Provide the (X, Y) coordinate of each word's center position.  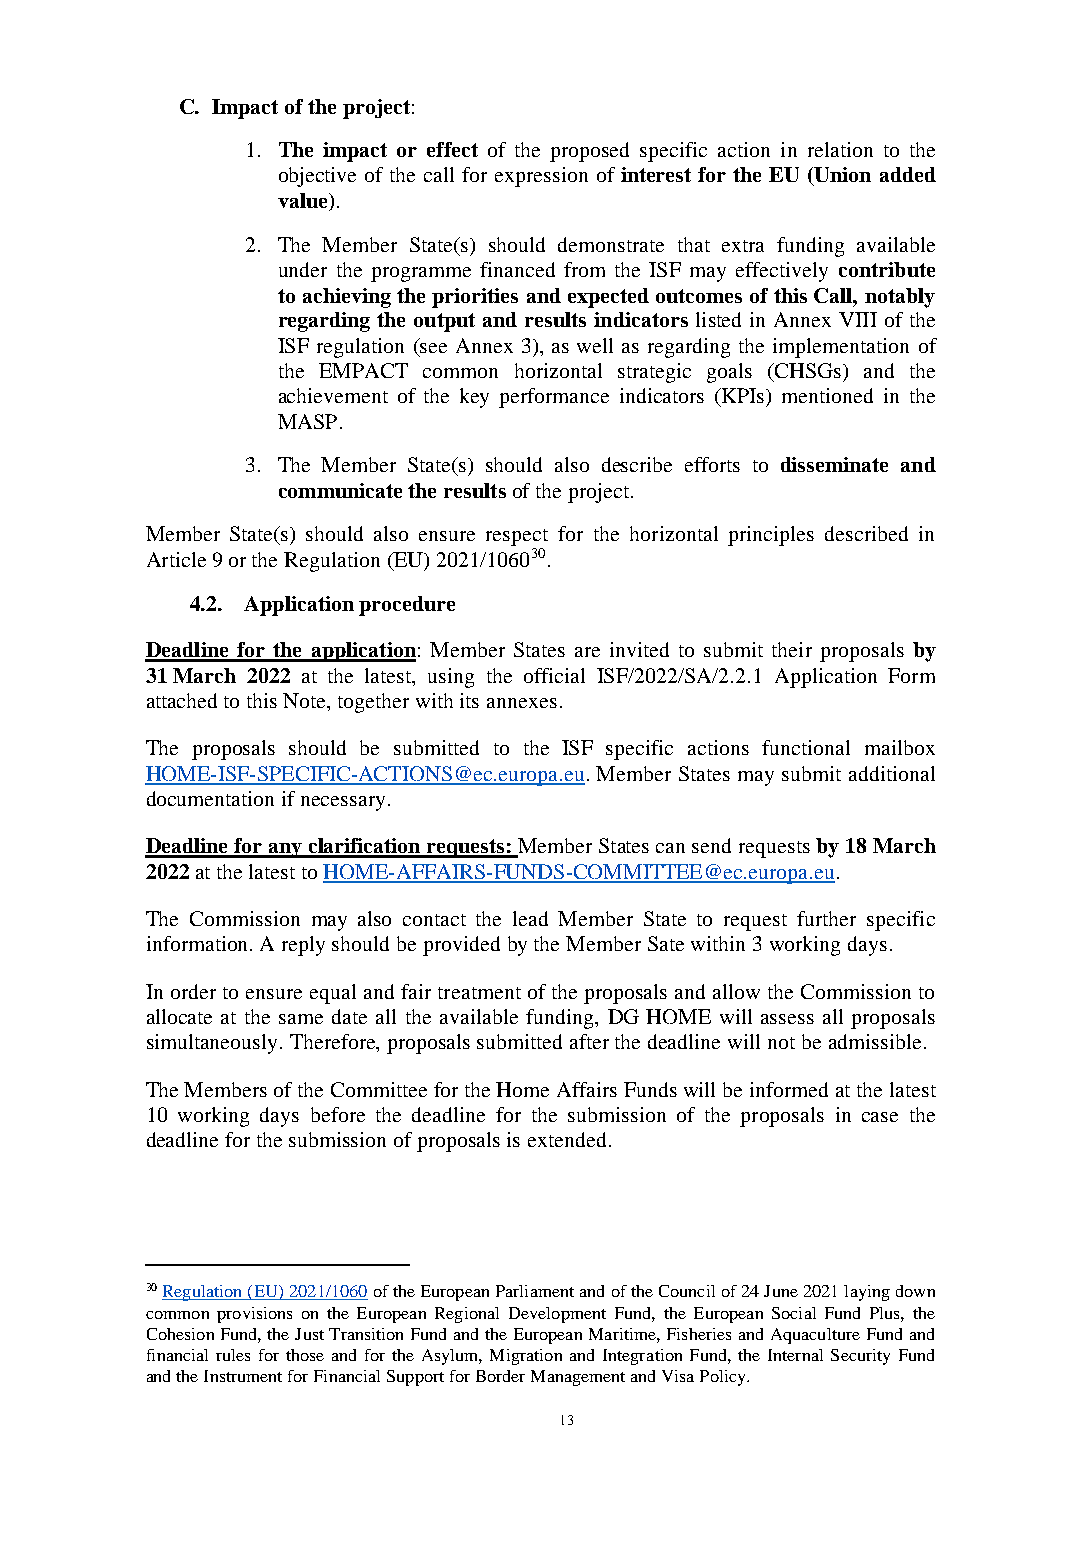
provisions (254, 1315)
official (554, 675)
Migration (526, 1357)
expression (541, 177)
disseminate (834, 464)
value (304, 202)
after (589, 1041)
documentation (210, 798)
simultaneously (214, 1044)
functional (806, 747)
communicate (340, 490)
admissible (875, 1041)
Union (841, 176)
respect (517, 537)
